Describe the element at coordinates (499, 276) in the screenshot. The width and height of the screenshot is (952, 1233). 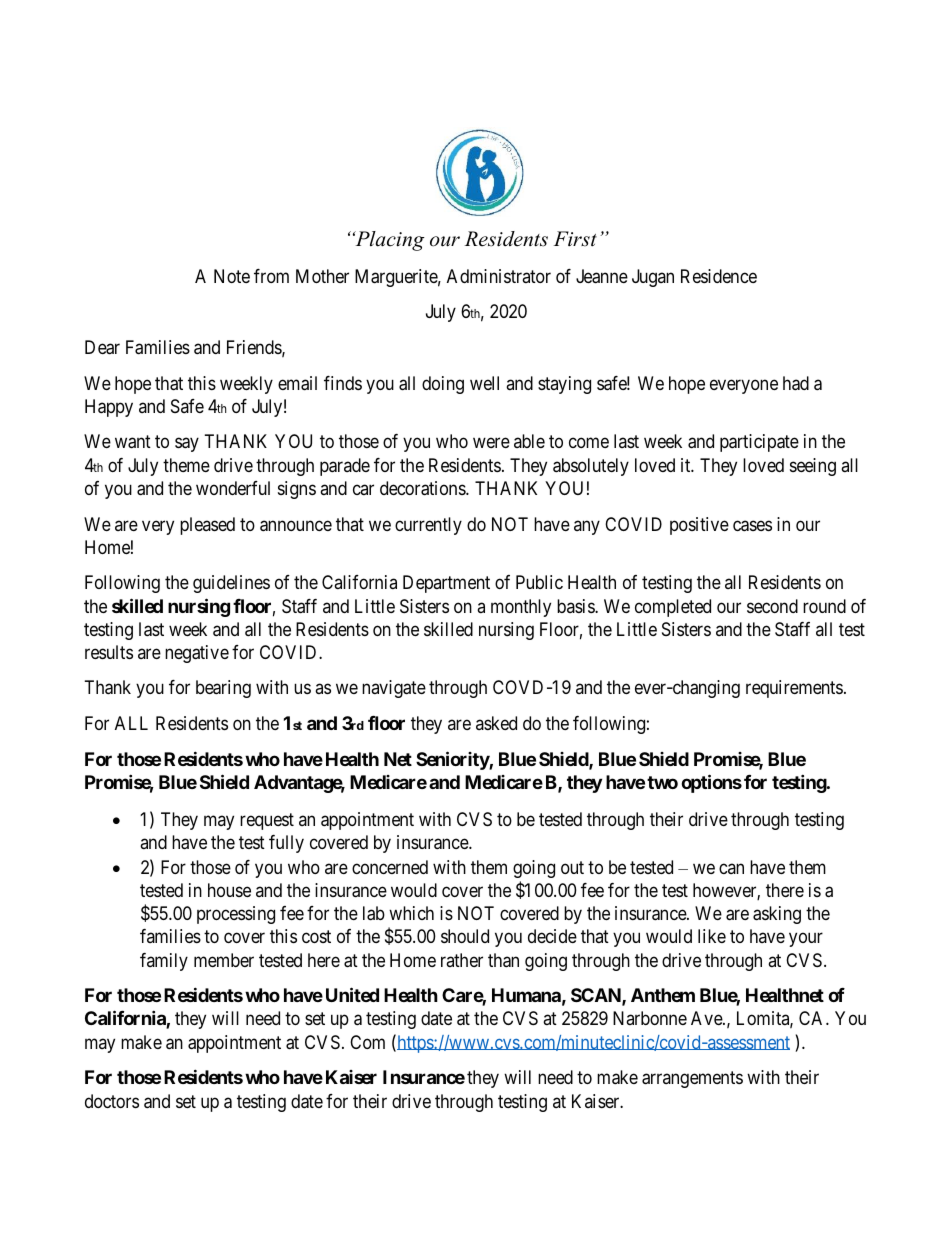
I see `Administrator` at that location.
